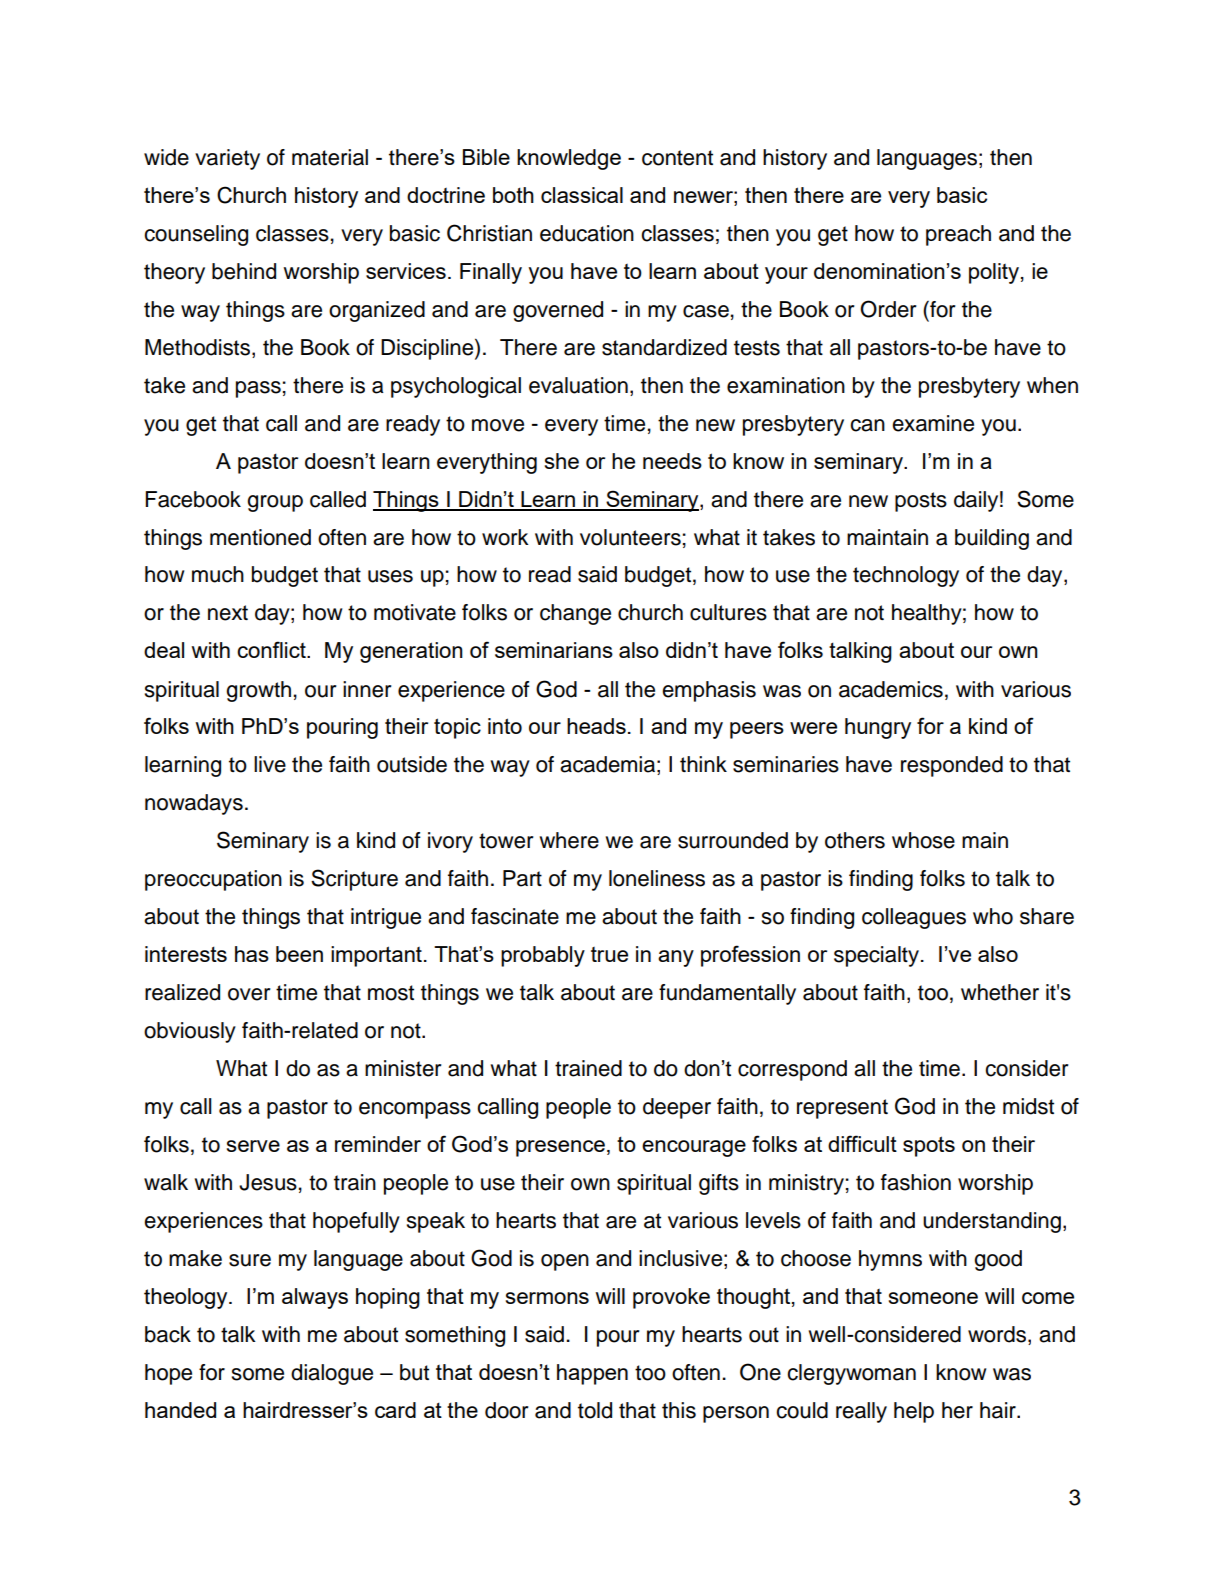 This image has width=1225, height=1585. I want to click on she, so click(562, 461).
